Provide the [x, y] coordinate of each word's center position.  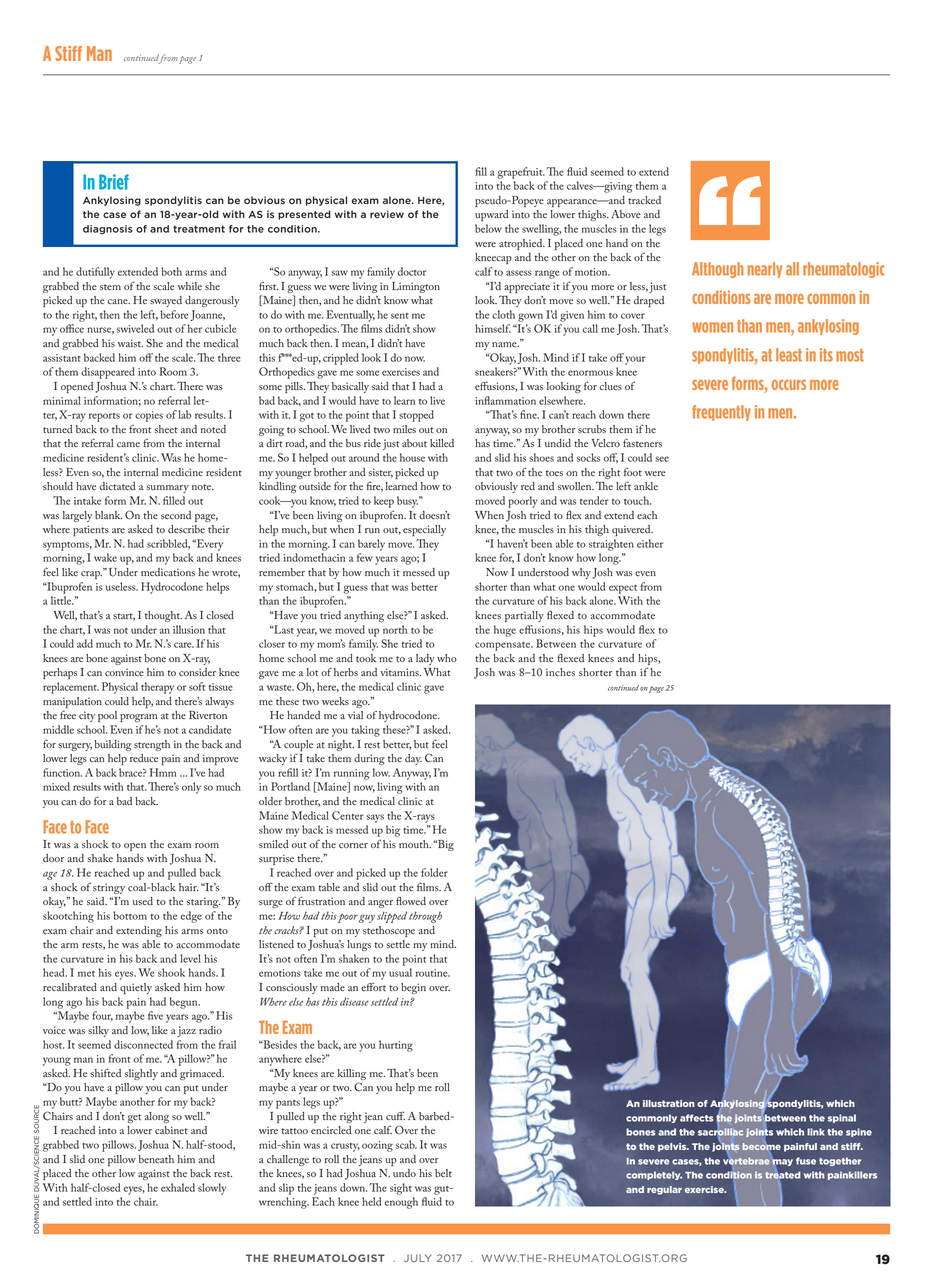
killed [442, 443]
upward [492, 215]
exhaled [178, 1187]
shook [171, 972]
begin [413, 988]
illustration [669, 1103]
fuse [806, 1161]
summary [167, 489]
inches [560, 672]
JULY [418, 1258]
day [413, 759]
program [138, 718]
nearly [765, 270]
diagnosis [108, 229]
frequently [721, 413]
